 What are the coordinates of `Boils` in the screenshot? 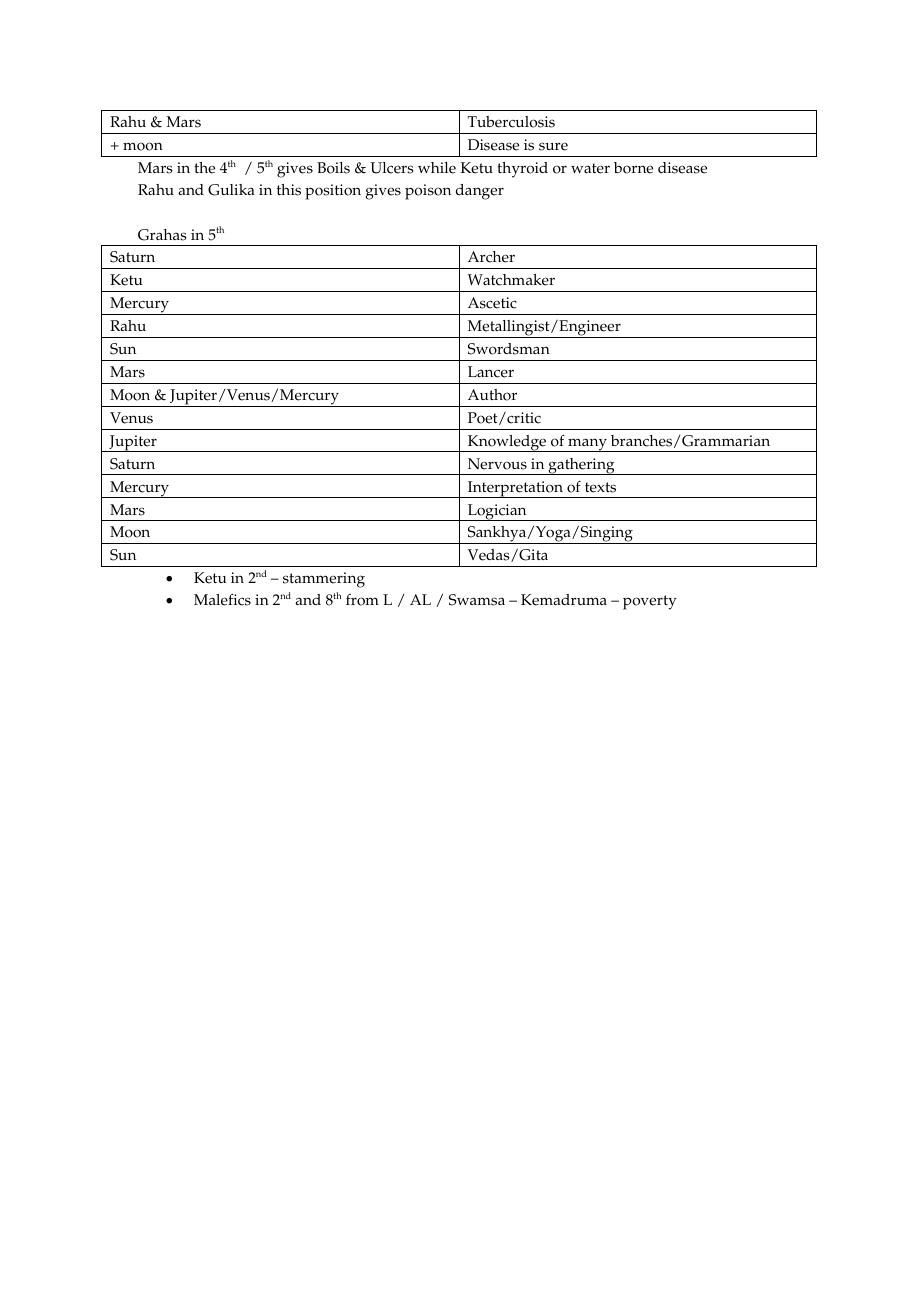 It's located at (333, 168).
